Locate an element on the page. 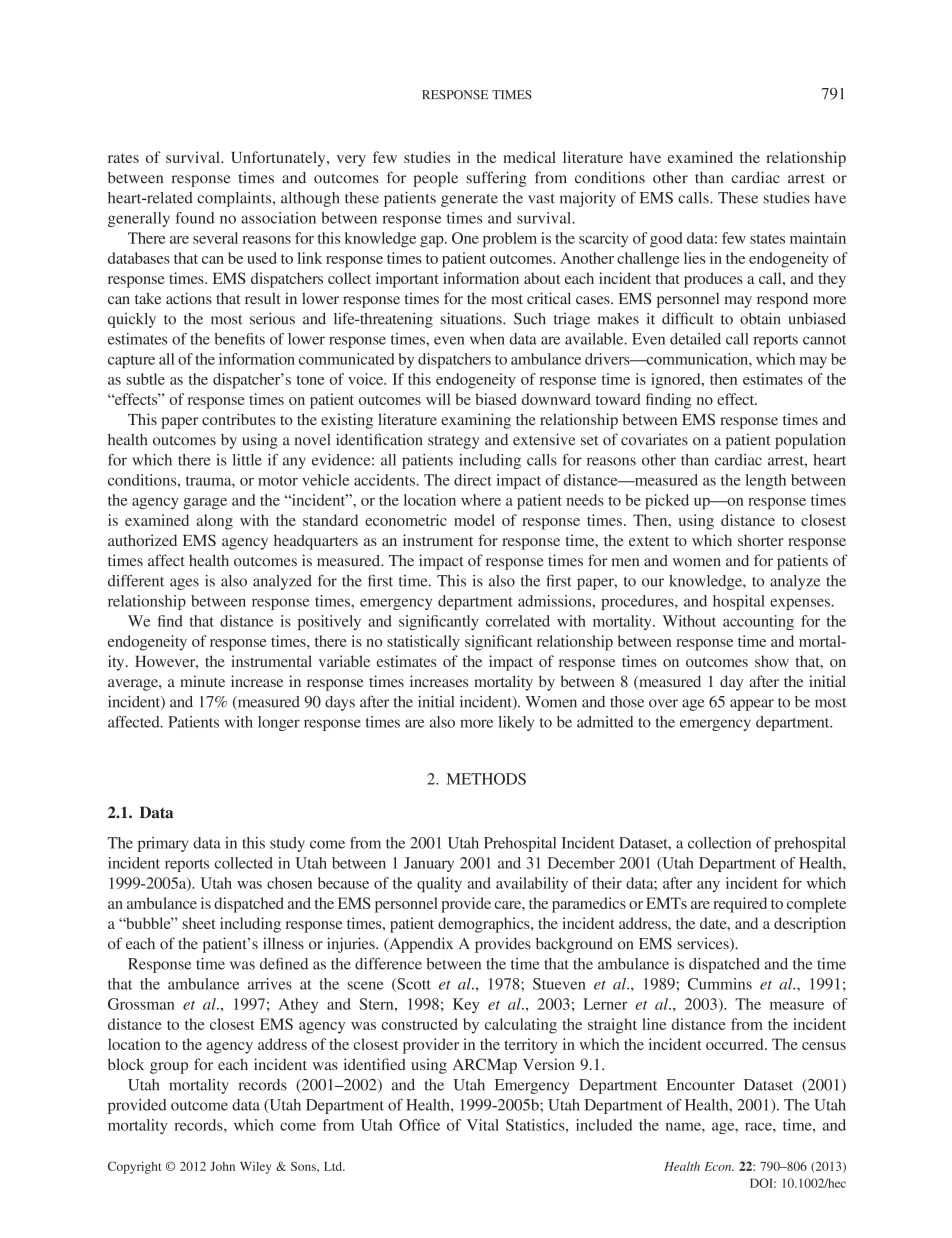  show is located at coordinates (772, 661).
